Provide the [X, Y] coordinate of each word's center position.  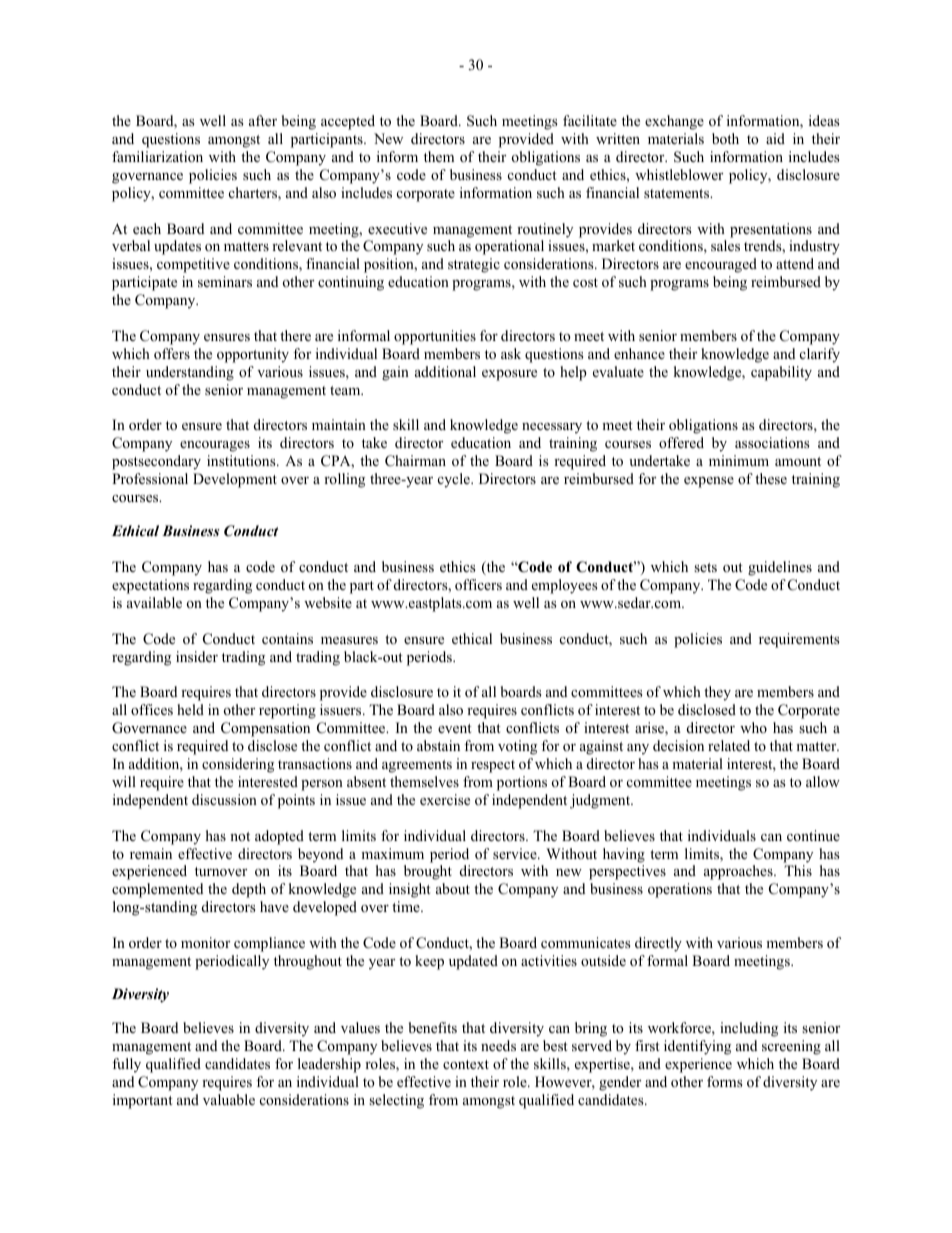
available [154, 602]
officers [478, 584]
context [466, 1064]
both [725, 138]
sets [705, 567]
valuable [229, 1099]
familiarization [157, 156]
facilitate [590, 120]
